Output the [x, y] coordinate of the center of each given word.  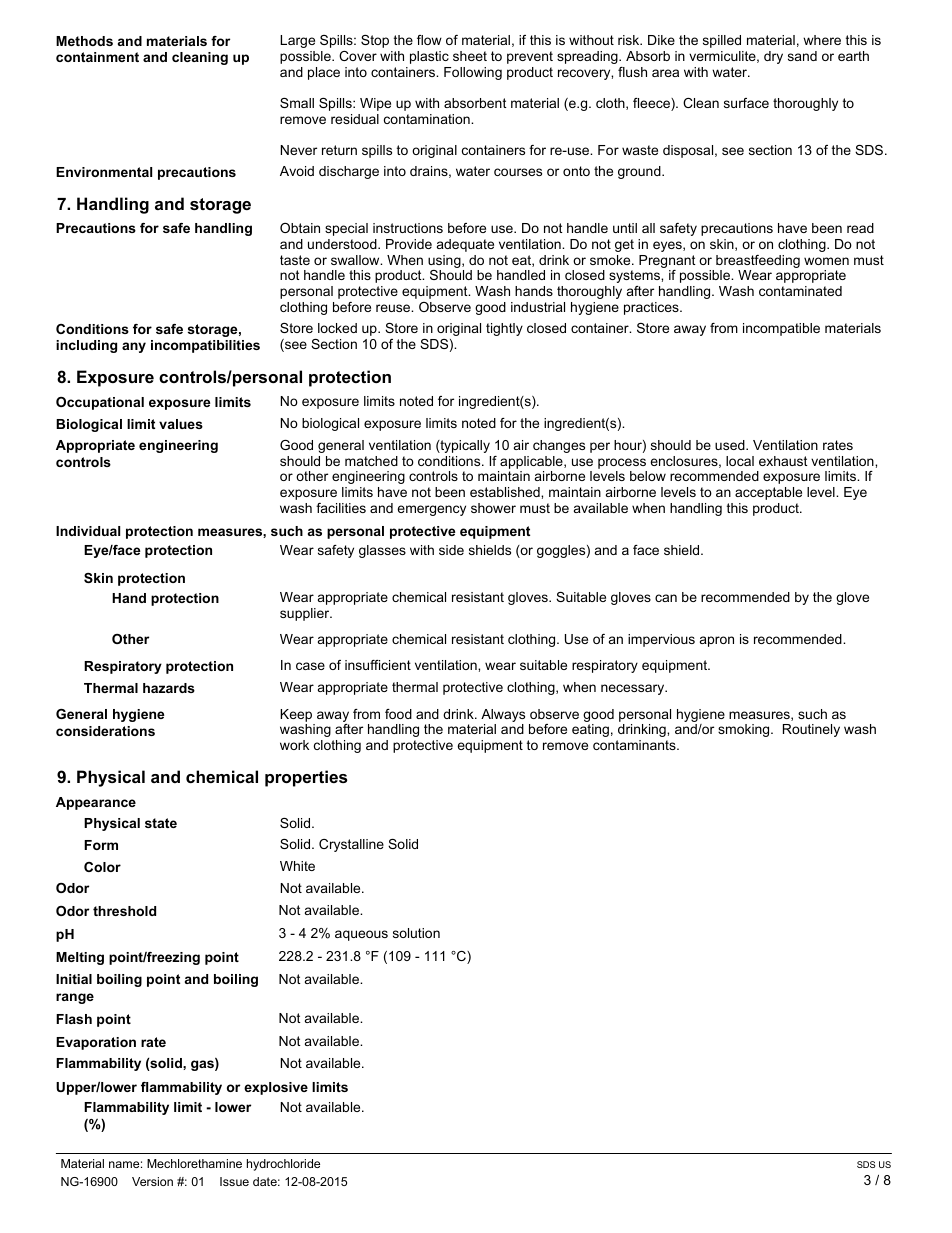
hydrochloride [283, 1165]
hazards [169, 688]
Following [473, 73]
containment [97, 57]
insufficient [378, 665]
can [666, 598]
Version [152, 1181]
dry [773, 57]
